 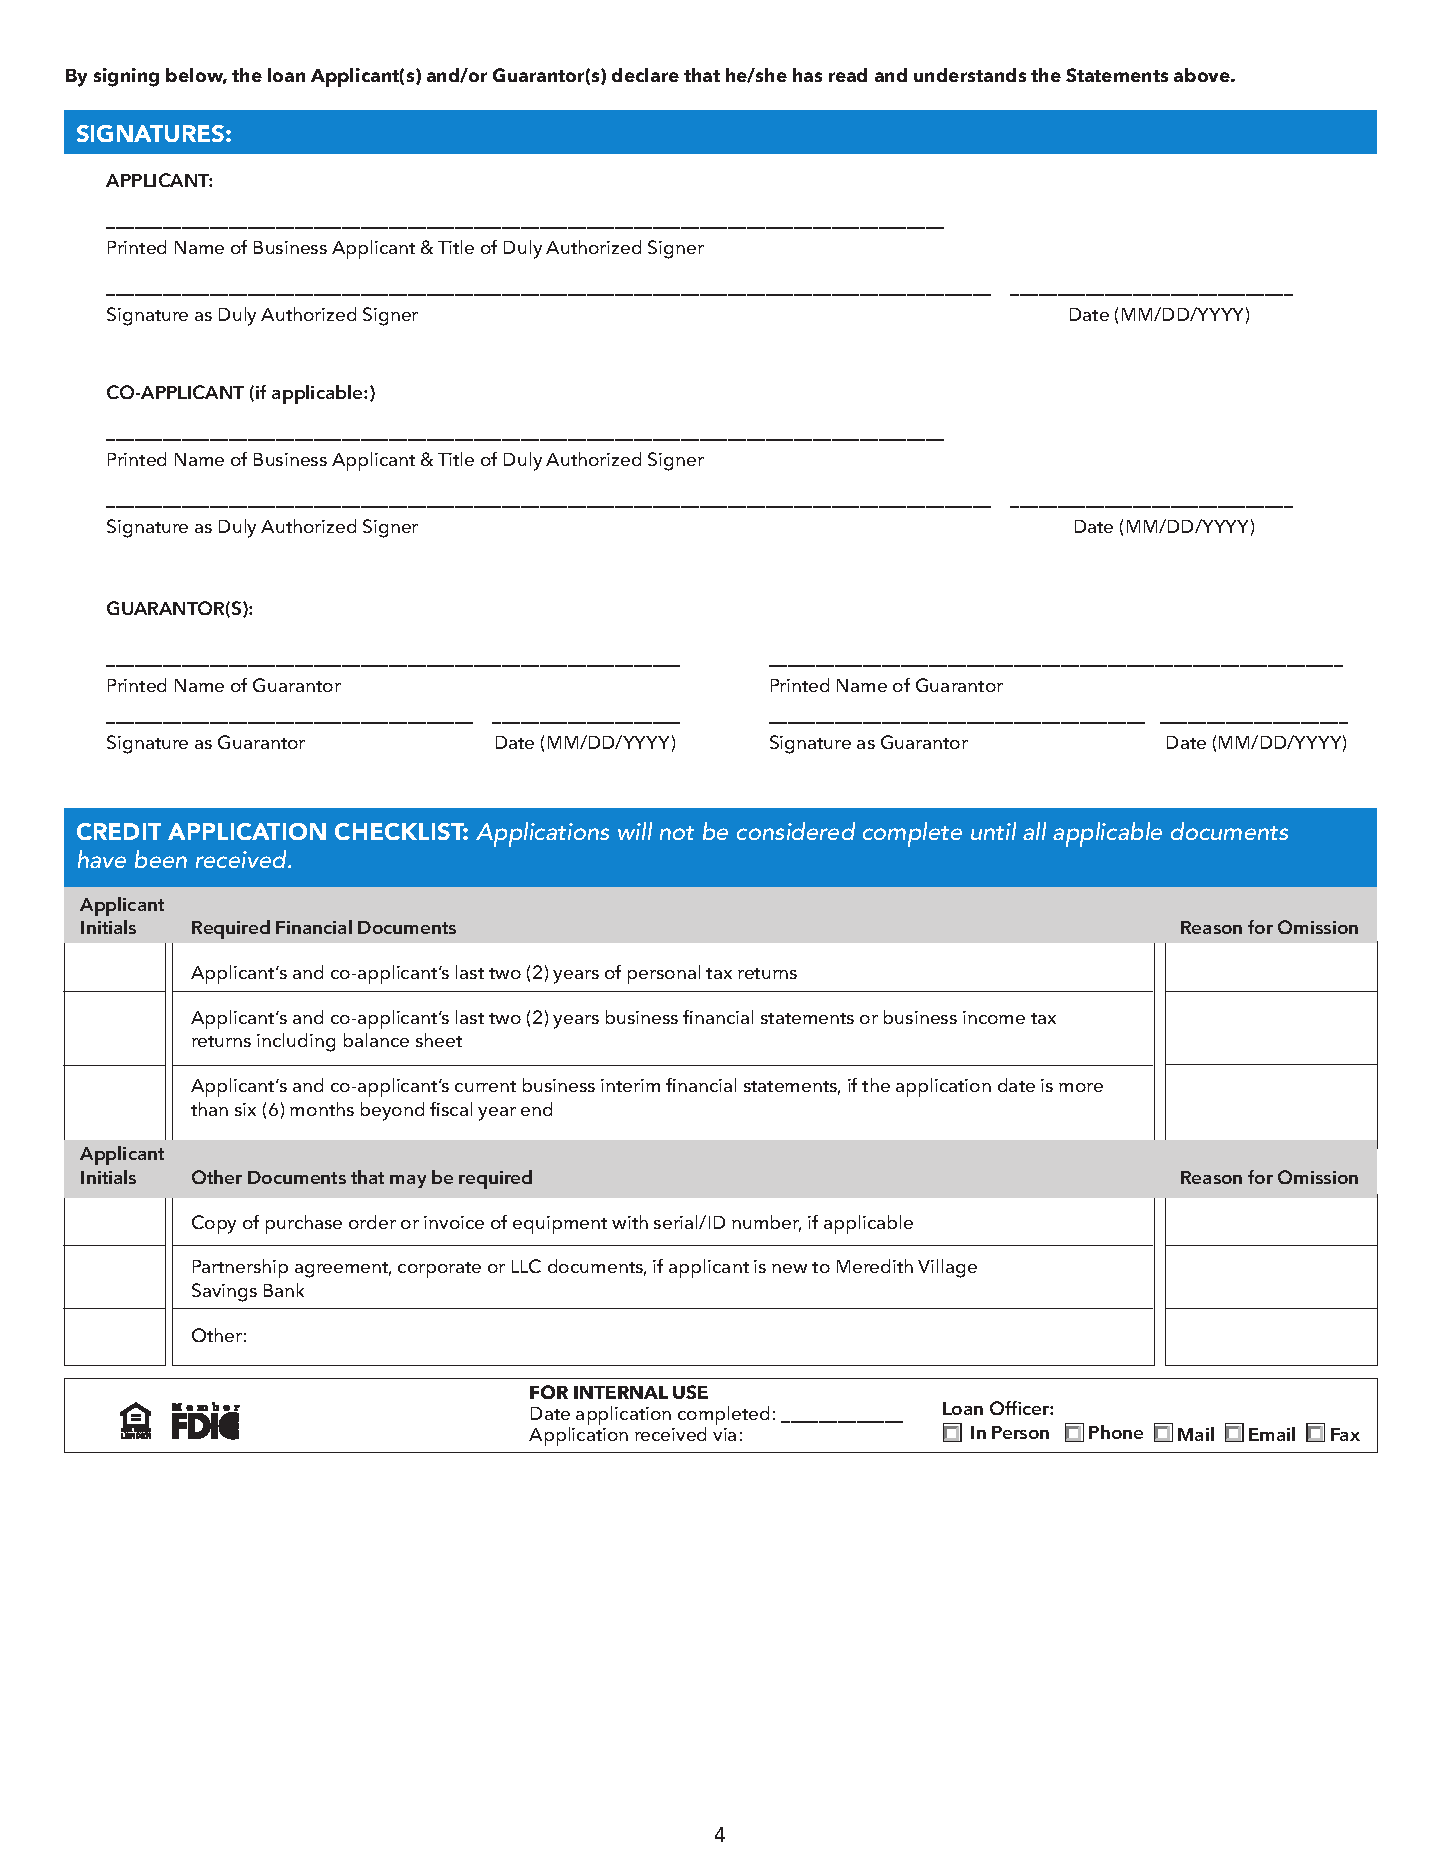 I want to click on read, so click(x=848, y=75).
